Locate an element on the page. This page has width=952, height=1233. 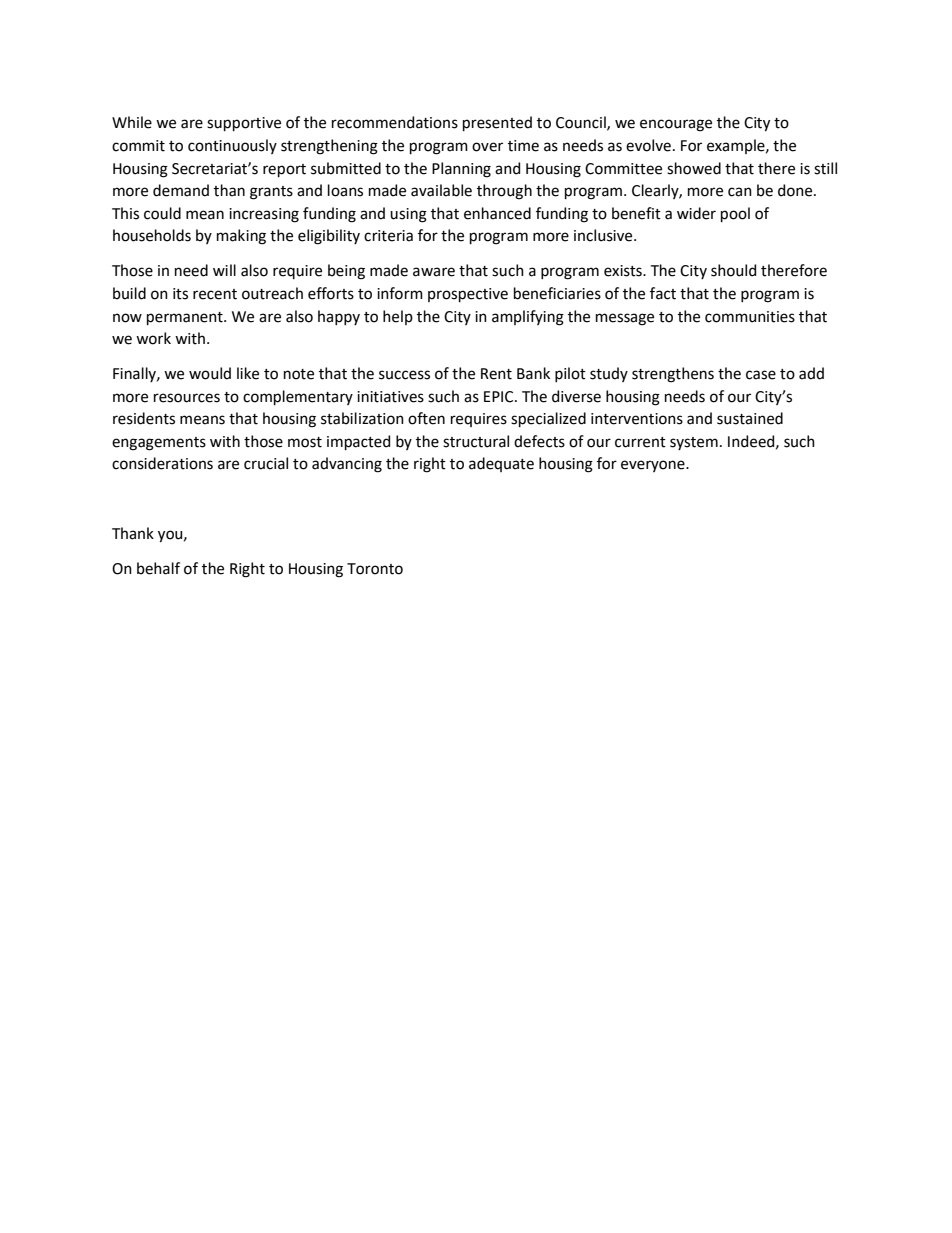
resources is located at coordinates (187, 398).
